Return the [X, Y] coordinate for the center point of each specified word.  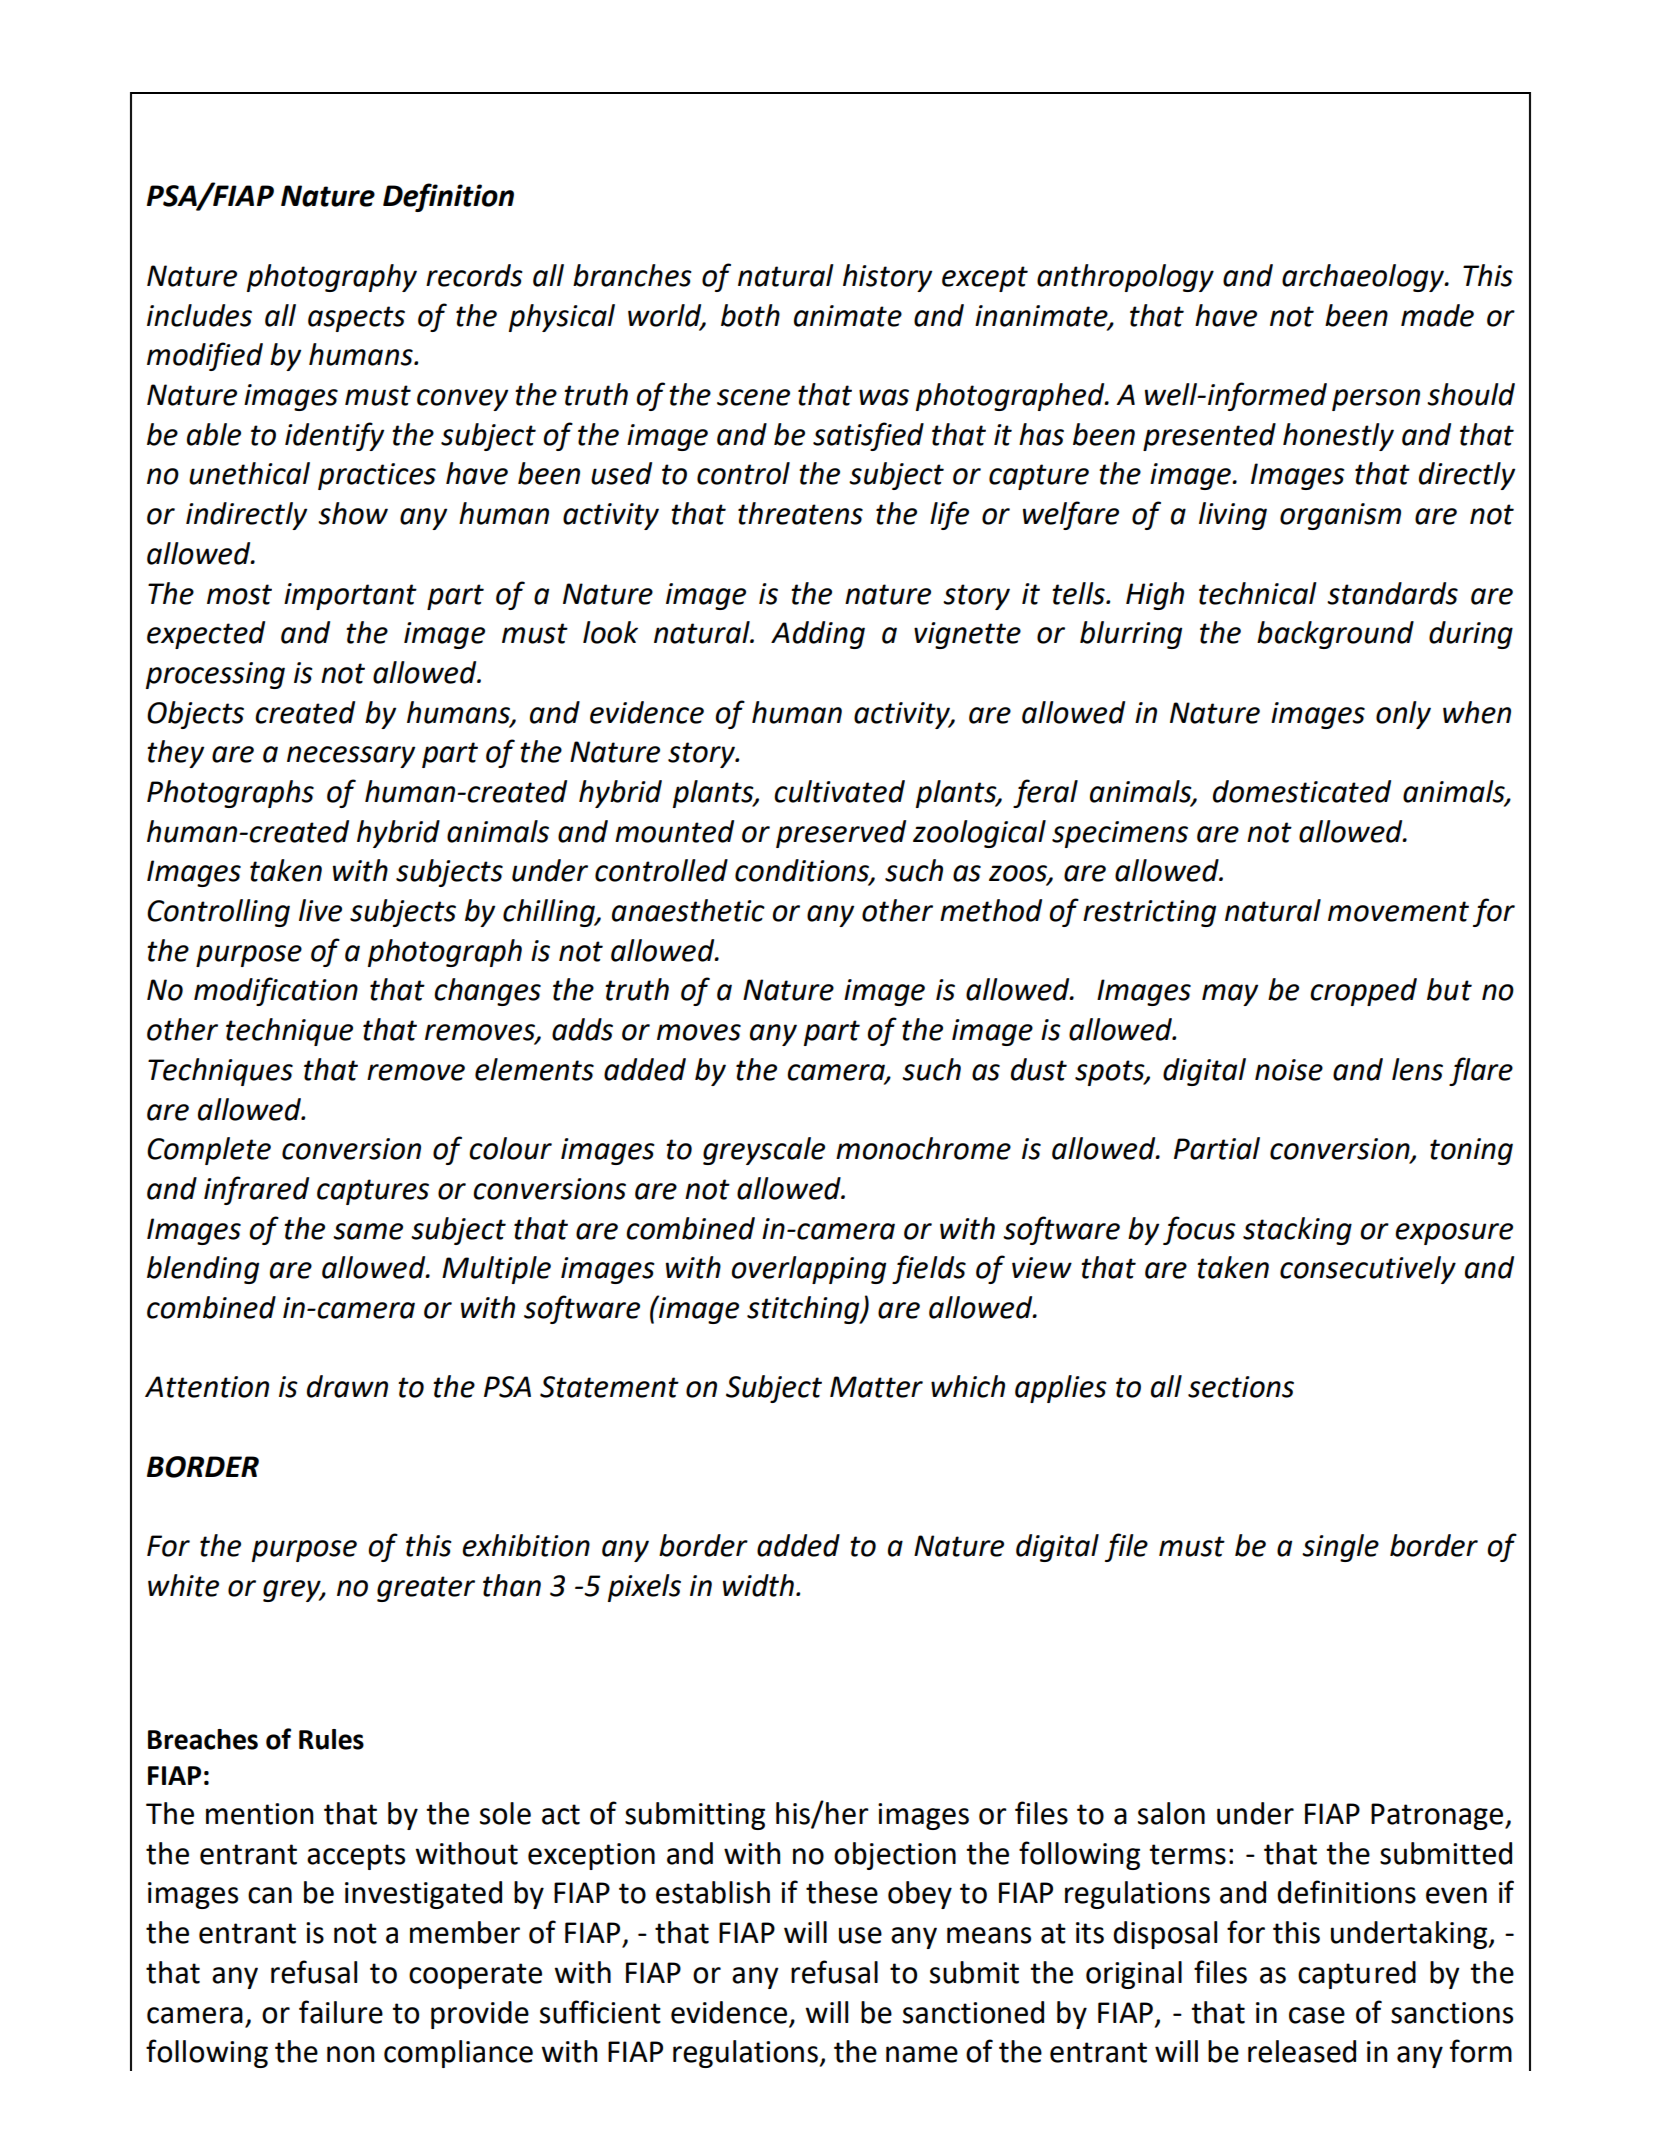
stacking [1297, 1231]
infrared [256, 1190]
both [750, 315]
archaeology [1364, 278]
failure [341, 2012]
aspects [356, 319]
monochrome [923, 1148]
